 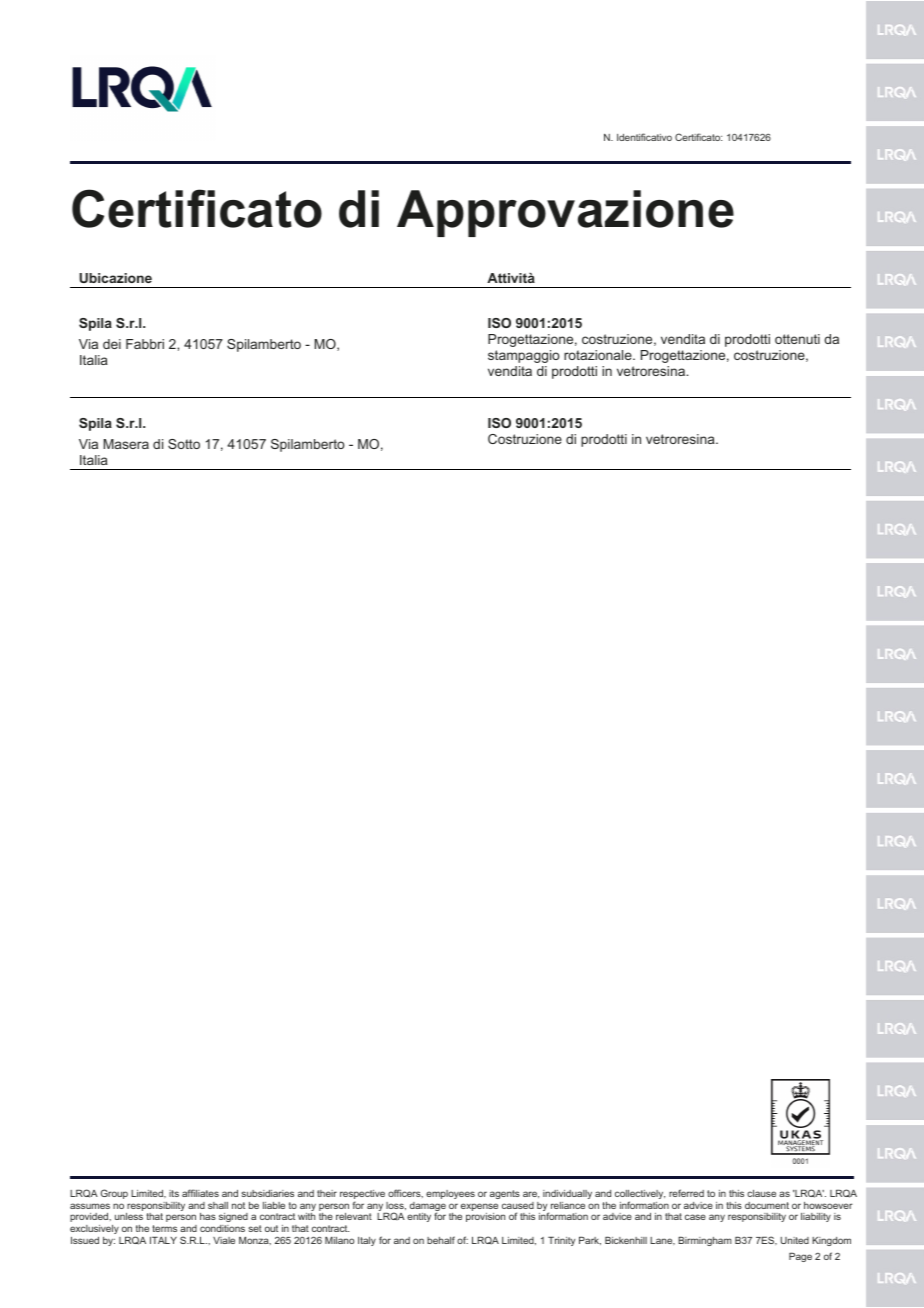 What do you see at coordinates (450, 1194) in the screenshot?
I see `employees` at bounding box center [450, 1194].
